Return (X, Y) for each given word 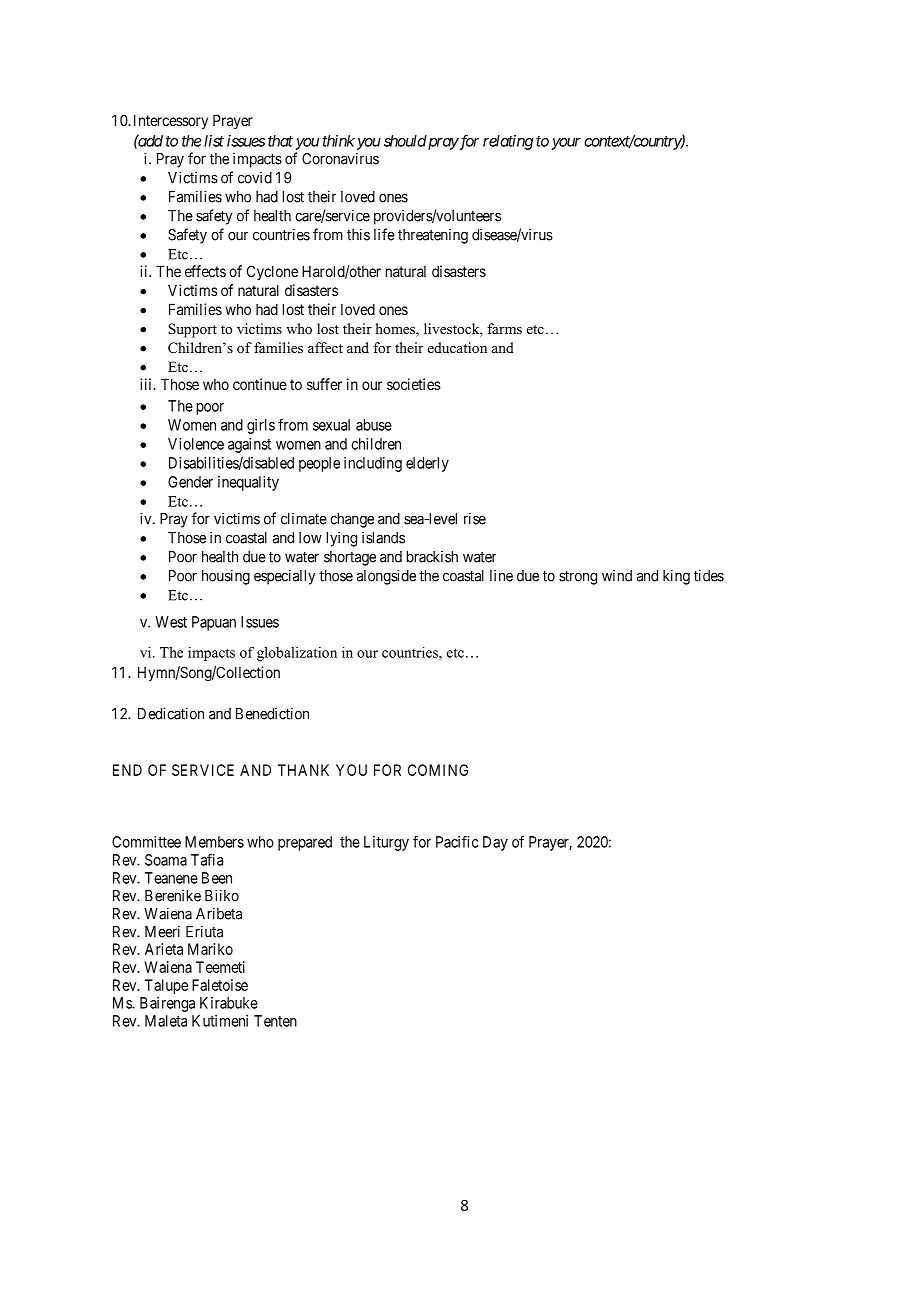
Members (214, 842)
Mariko (210, 949)
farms (504, 328)
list (214, 141)
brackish (432, 557)
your (566, 144)
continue (260, 384)
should (405, 141)
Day (495, 843)
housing (226, 577)
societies (414, 384)
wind (617, 576)
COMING (438, 770)
